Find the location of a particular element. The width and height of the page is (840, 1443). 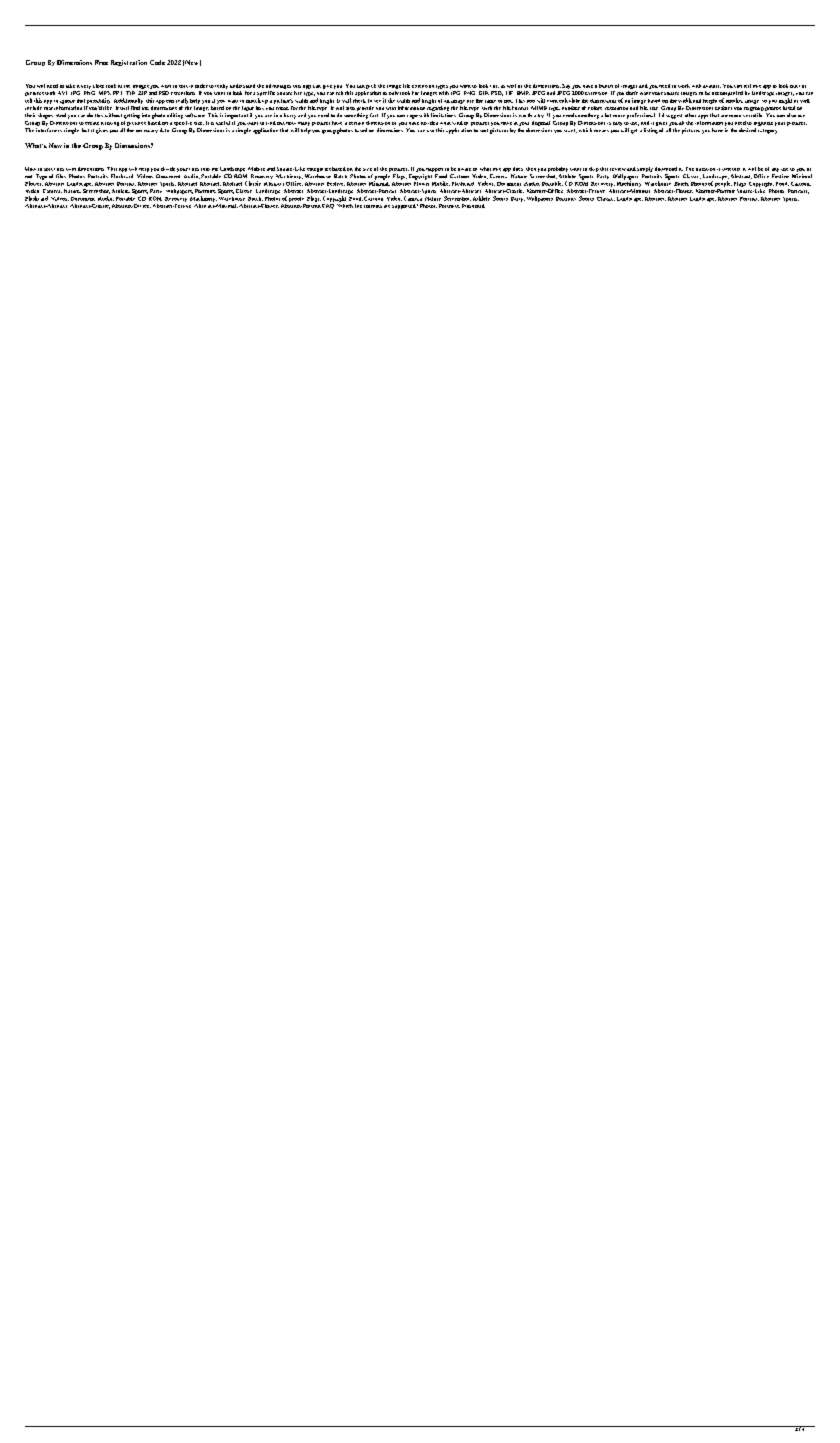

desired is located at coordinates (747, 130).
